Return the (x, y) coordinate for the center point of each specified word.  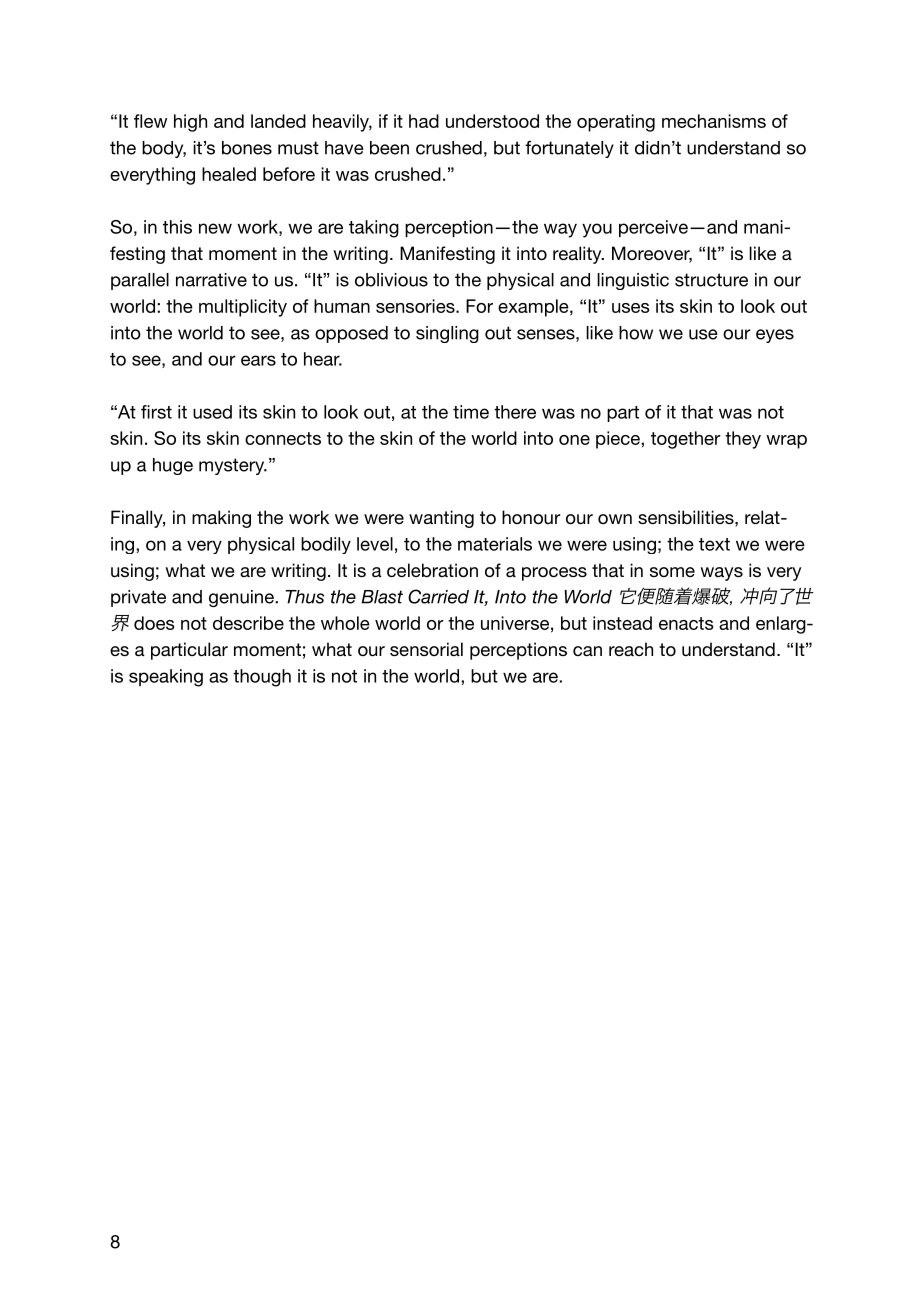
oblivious (391, 280)
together (686, 440)
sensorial (426, 649)
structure (711, 280)
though (262, 678)
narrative (211, 280)
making (221, 519)
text (714, 544)
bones (247, 148)
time (471, 412)
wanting (441, 519)
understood (492, 121)
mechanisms (714, 121)
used (212, 412)
